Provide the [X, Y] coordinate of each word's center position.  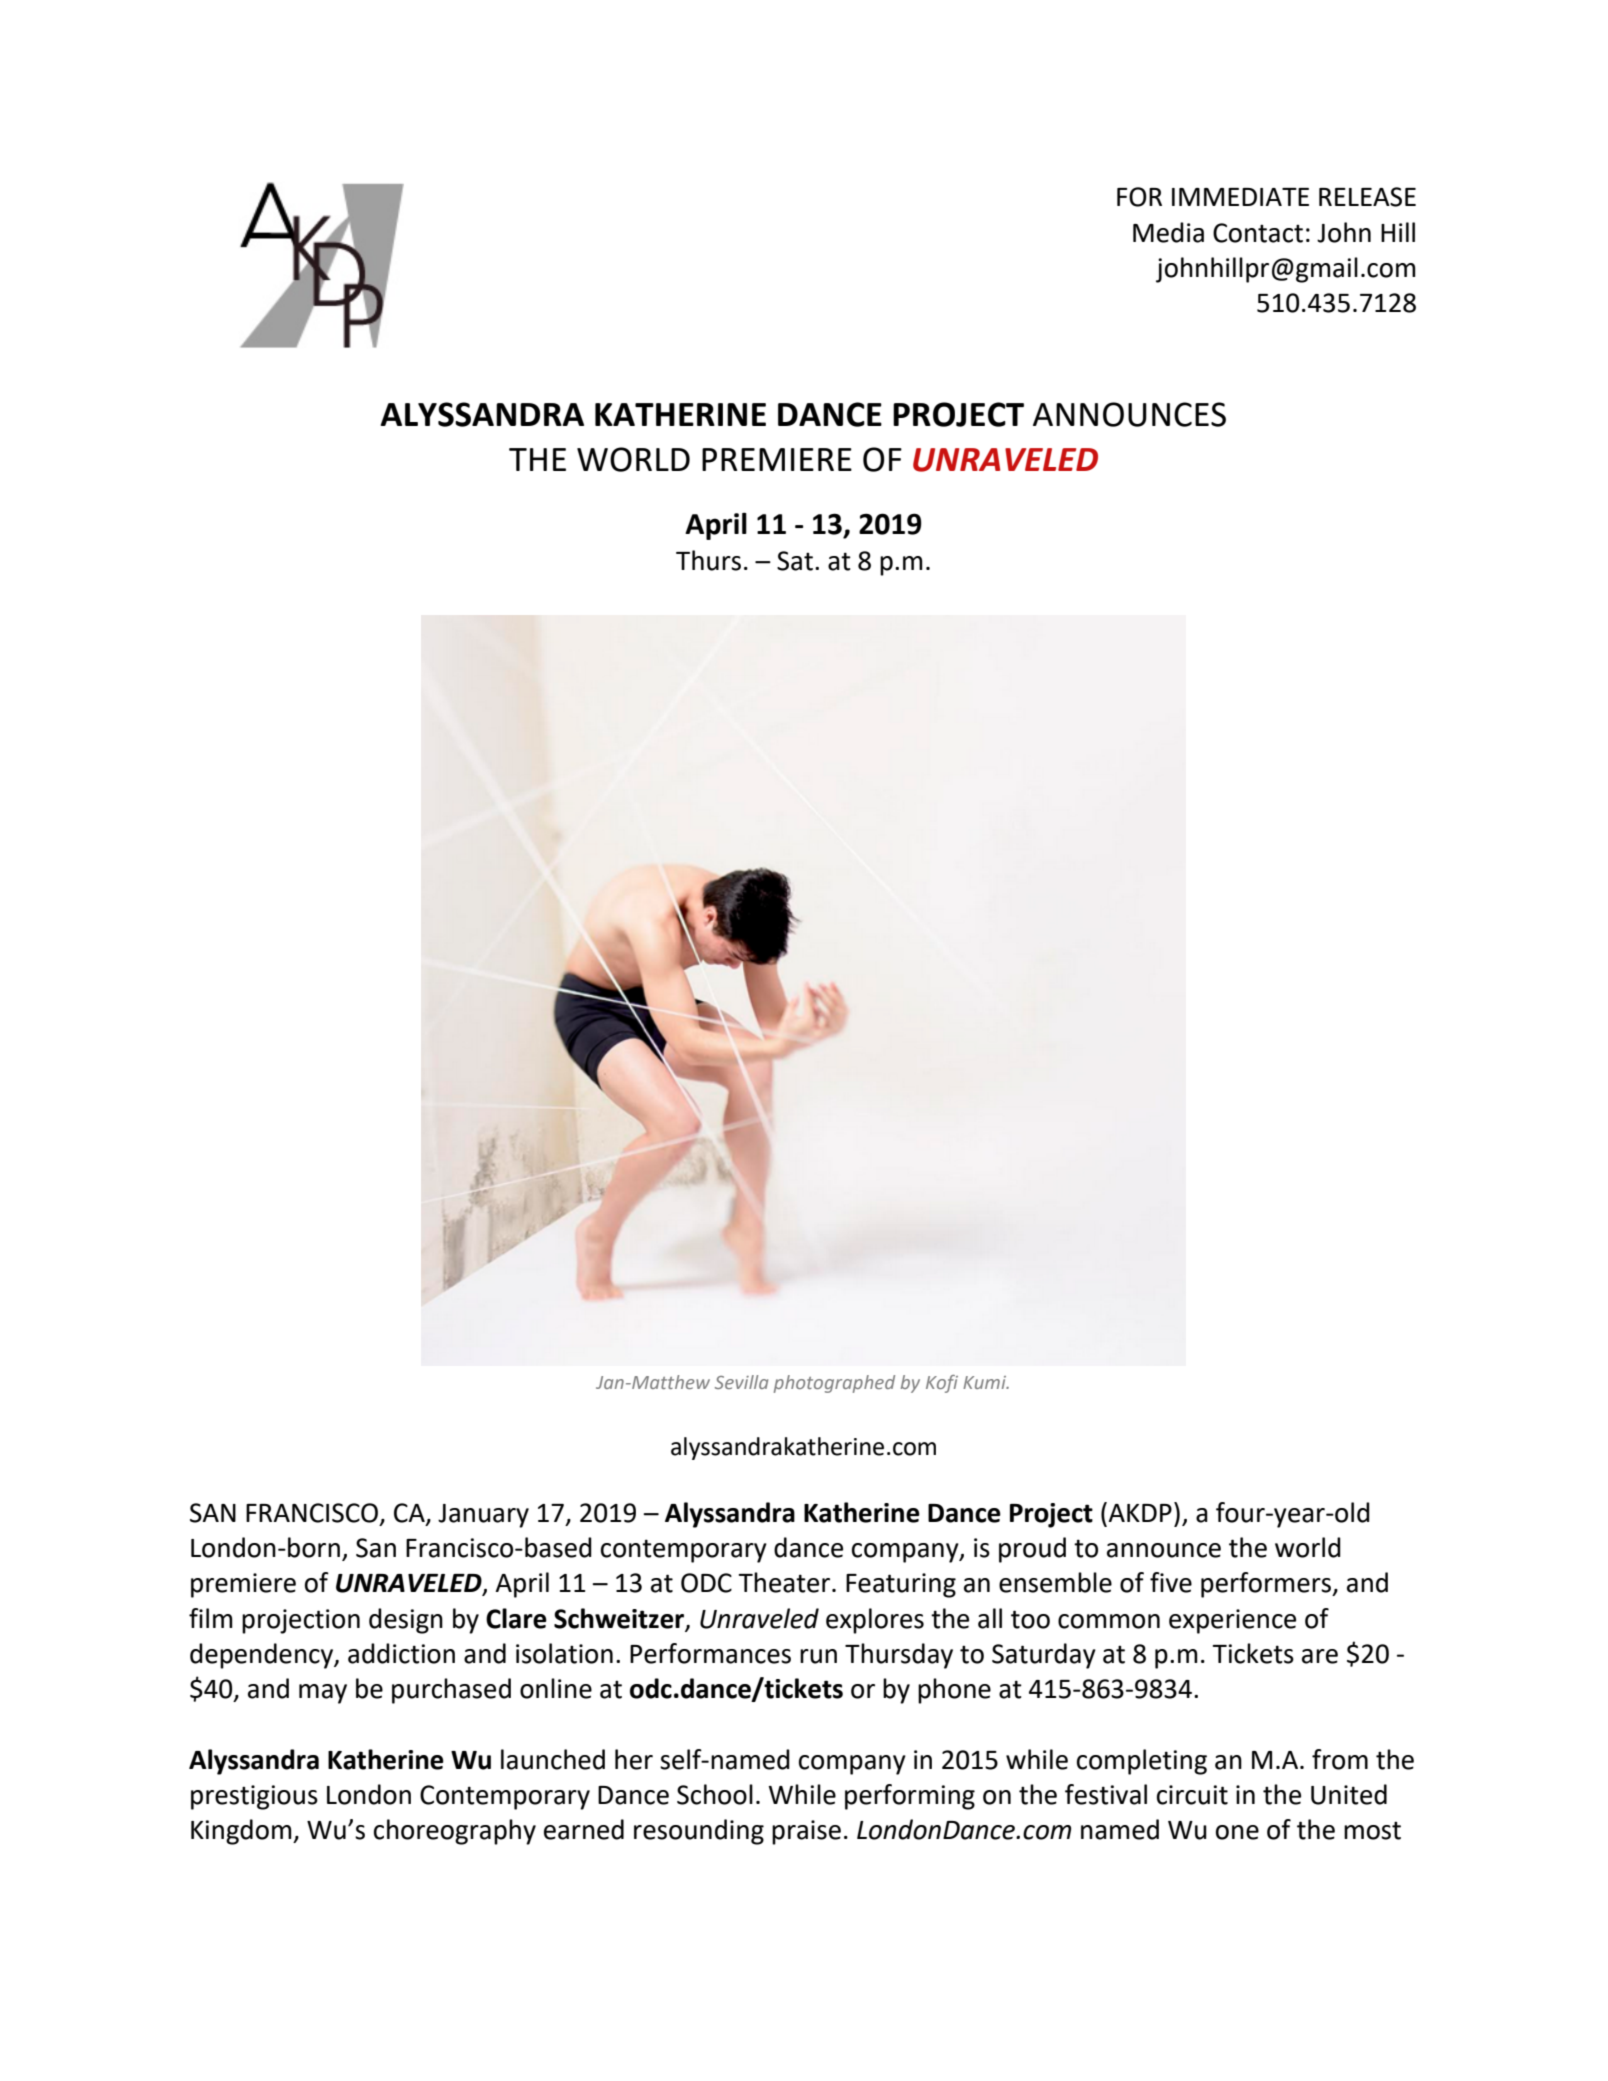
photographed [834, 1384]
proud [1032, 1550]
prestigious [254, 1797]
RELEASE [1367, 197]
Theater [785, 1582]
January [483, 1516]
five [1171, 1582]
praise [806, 1832]
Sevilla [741, 1382]
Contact [1258, 233]
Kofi [942, 1384]
